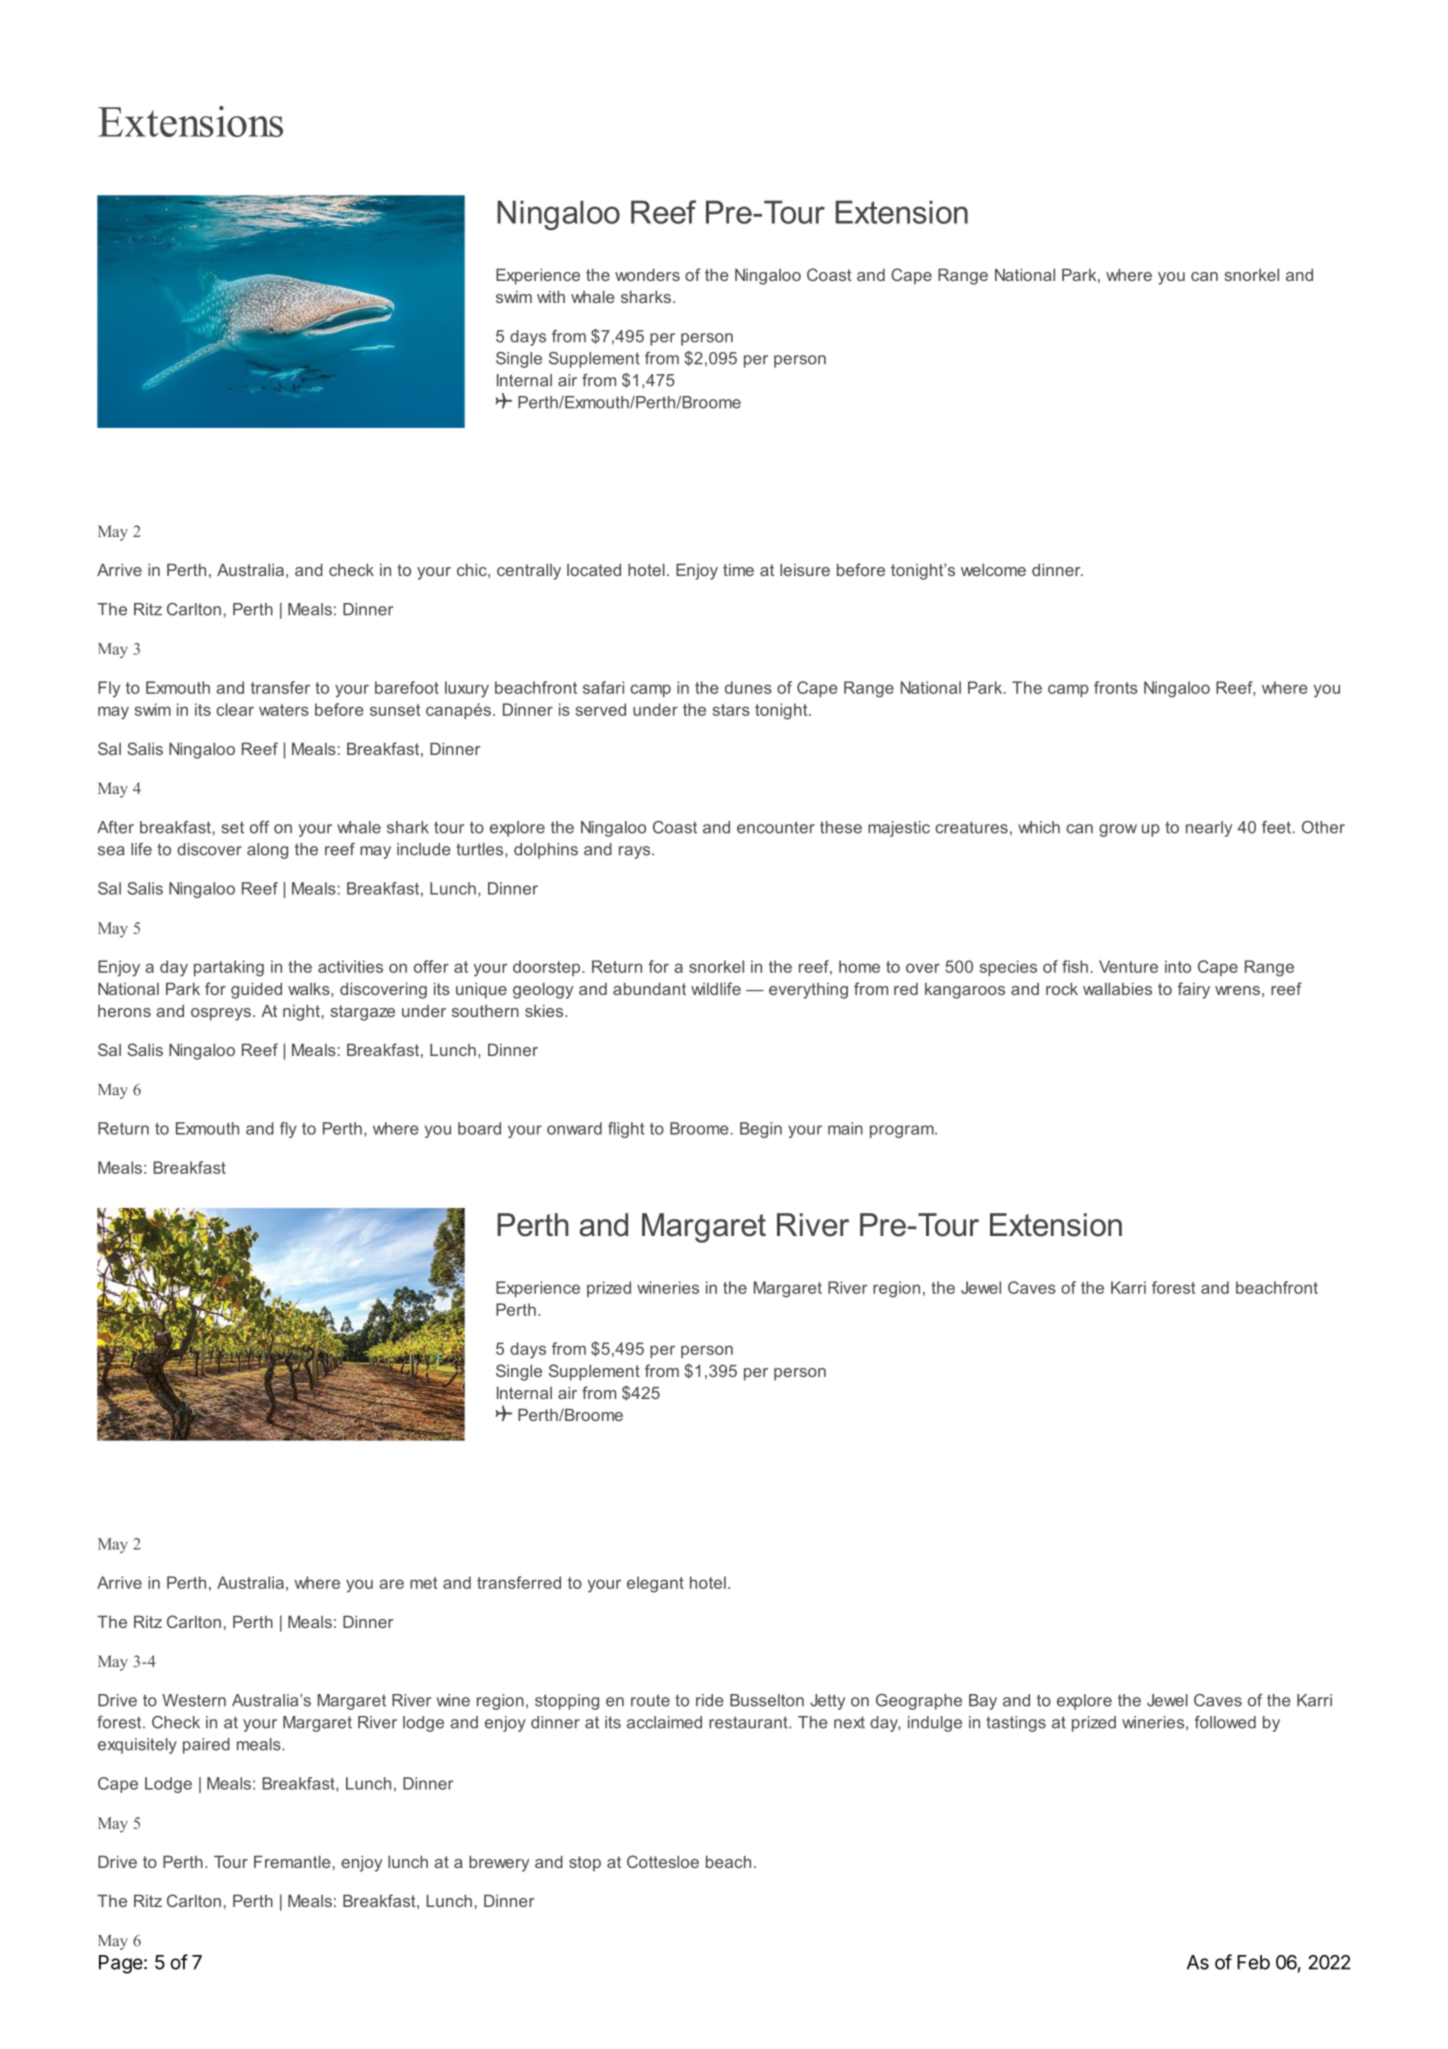 This image has height=2049, width=1448. What do you see at coordinates (647, 274) in the image?
I see `wonders` at bounding box center [647, 274].
